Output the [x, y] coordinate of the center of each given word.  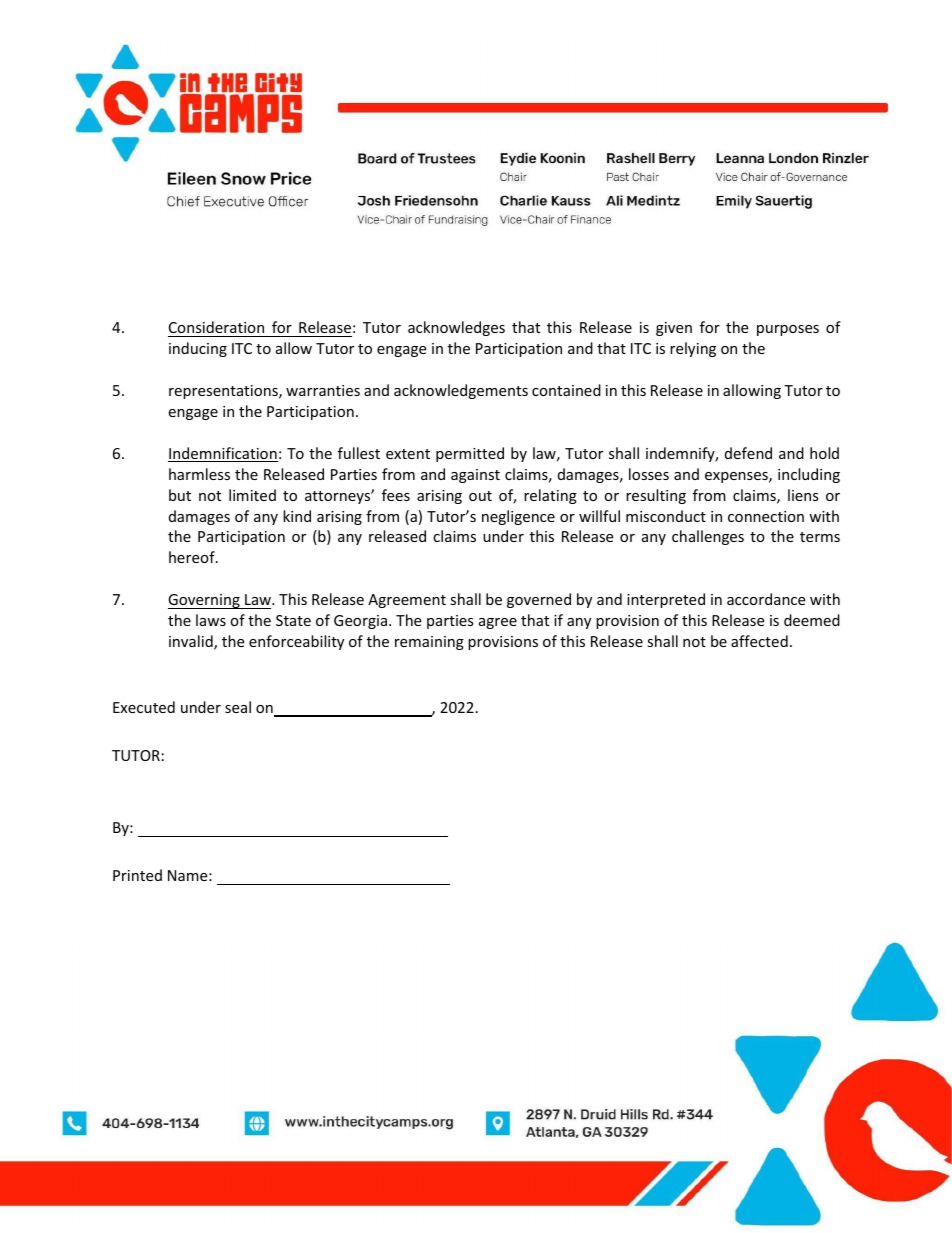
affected [759, 641]
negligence [518, 517]
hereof [193, 557]
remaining [429, 643]
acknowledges [456, 328]
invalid [192, 642]
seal [238, 707]
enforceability [296, 642]
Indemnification [223, 454]
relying [693, 349]
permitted [470, 454]
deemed [812, 620]
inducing [198, 349]
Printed [137, 875]
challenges [708, 537]
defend [748, 453]
